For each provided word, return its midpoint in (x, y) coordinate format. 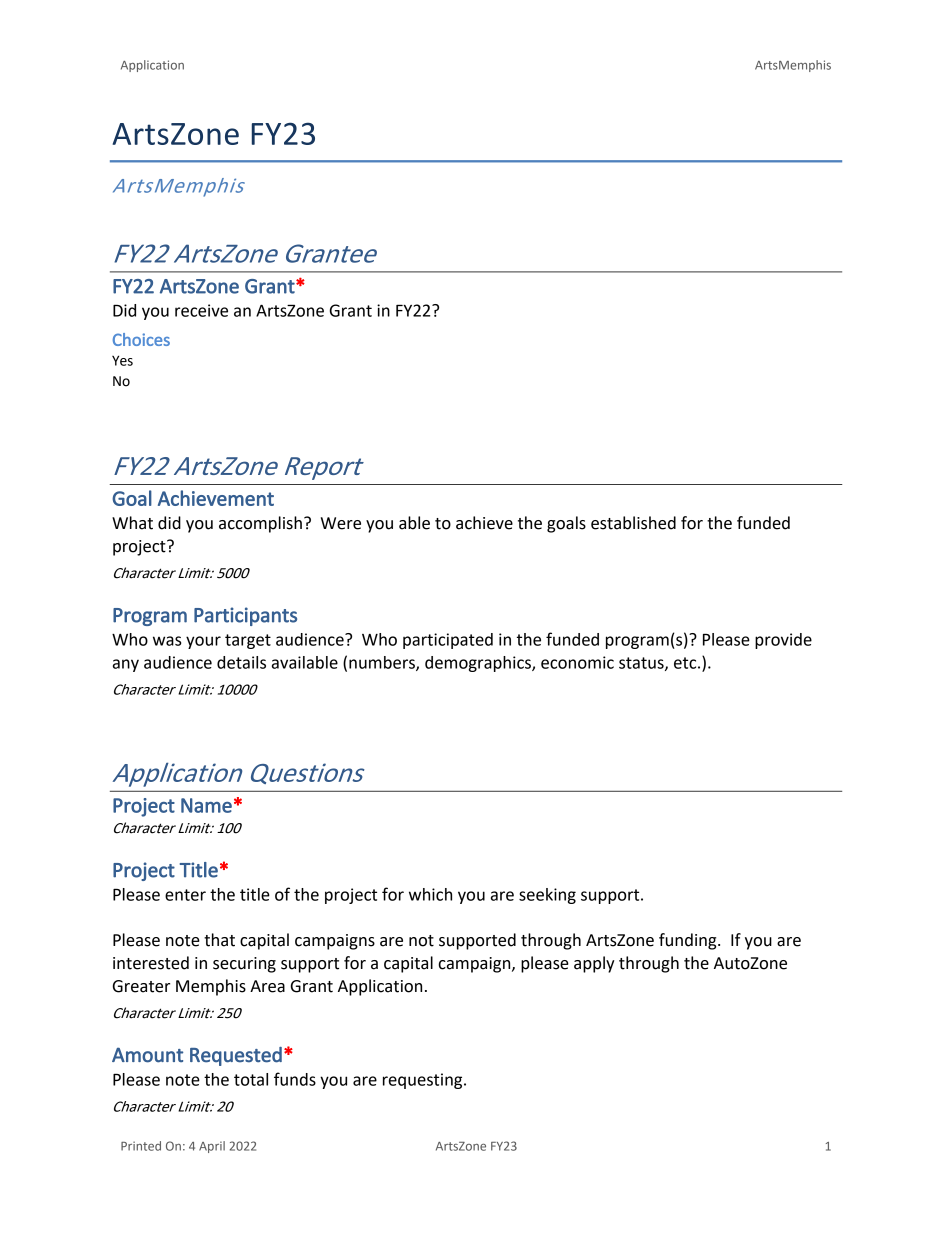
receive (201, 310)
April (212, 1147)
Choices (141, 339)
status (642, 664)
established (633, 523)
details (241, 662)
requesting (424, 1081)
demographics (479, 664)
